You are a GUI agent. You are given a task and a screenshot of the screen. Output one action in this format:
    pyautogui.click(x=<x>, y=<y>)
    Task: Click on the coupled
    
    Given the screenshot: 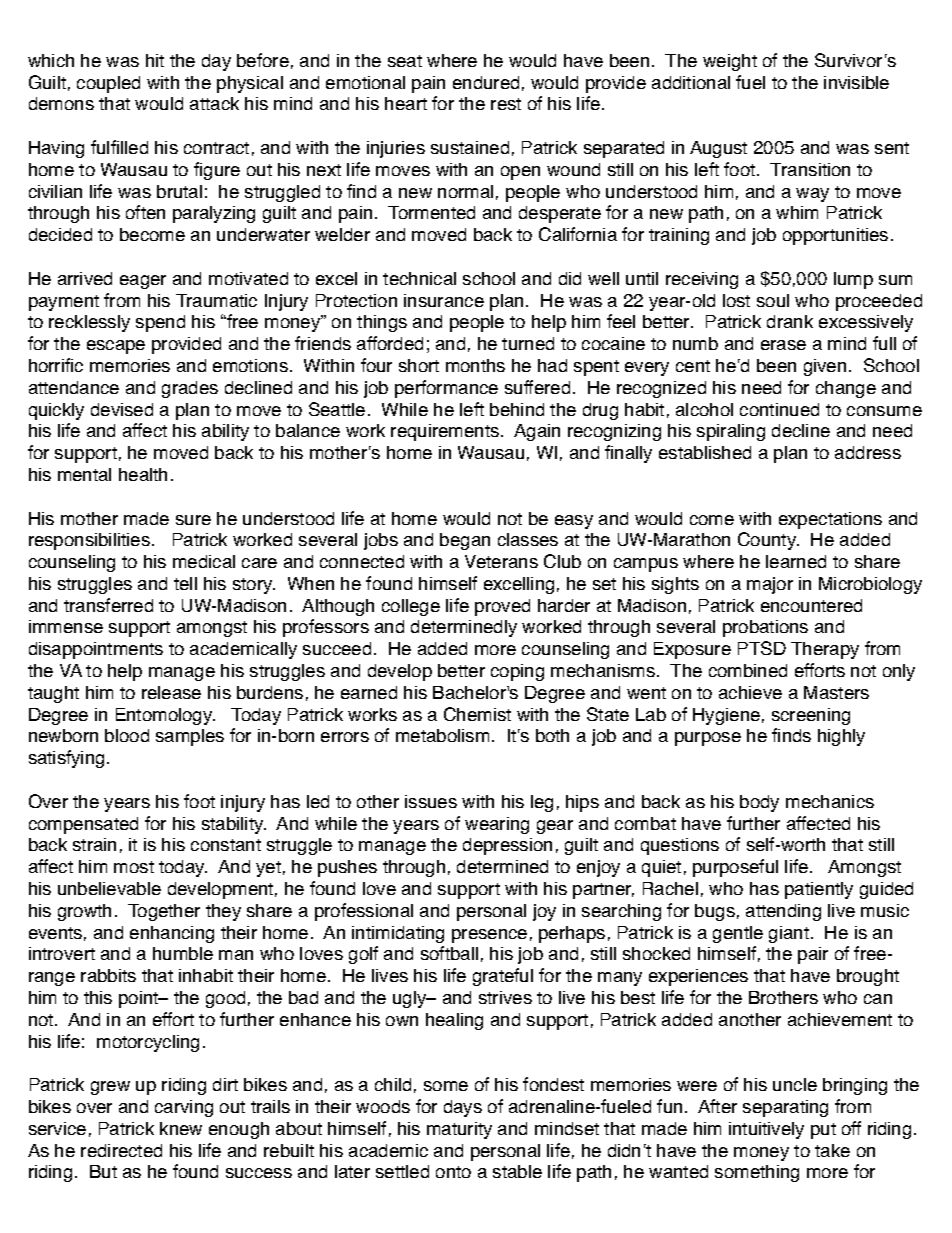 What is the action you would take?
    pyautogui.click(x=108, y=84)
